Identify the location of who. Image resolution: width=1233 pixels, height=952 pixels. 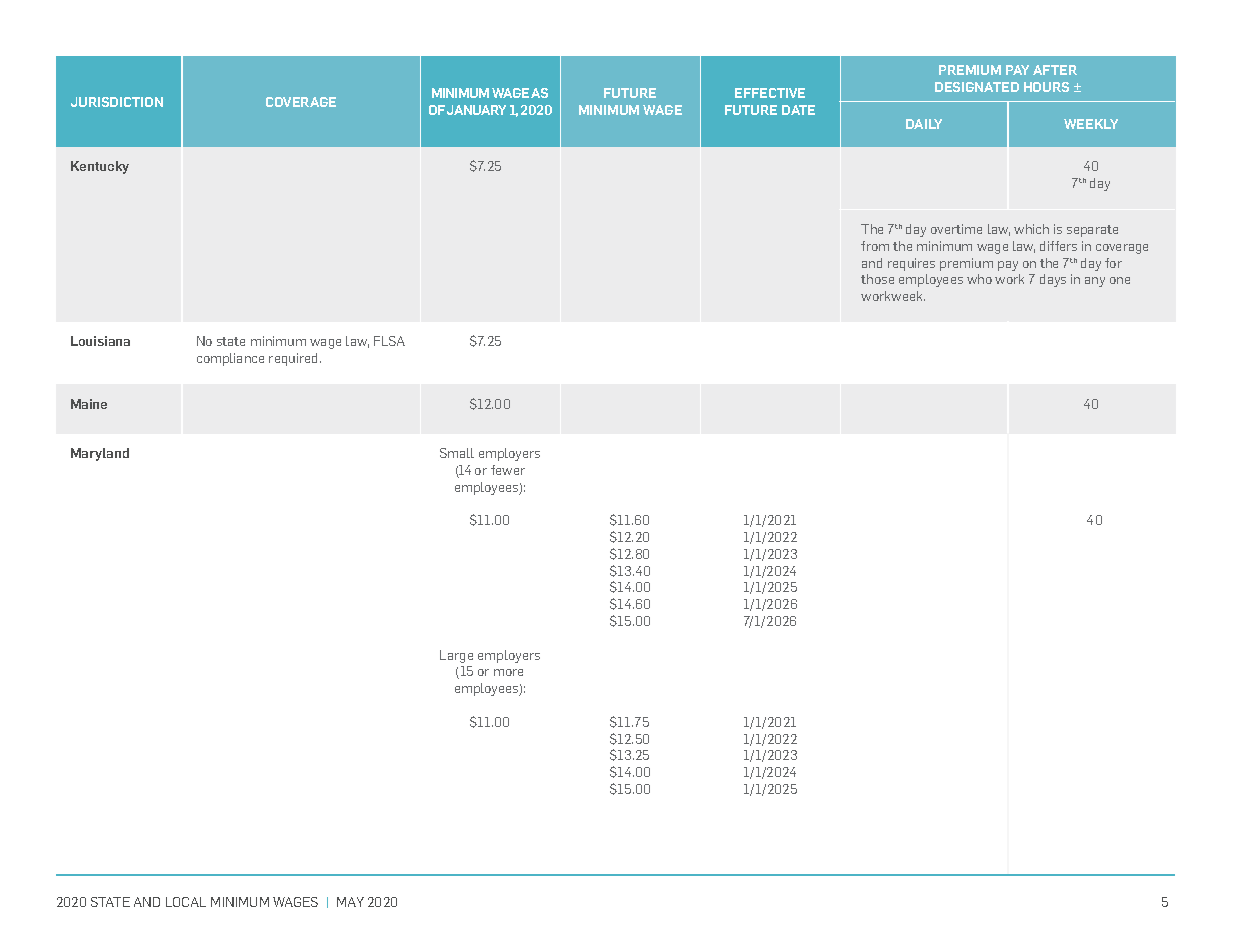
(979, 279).
